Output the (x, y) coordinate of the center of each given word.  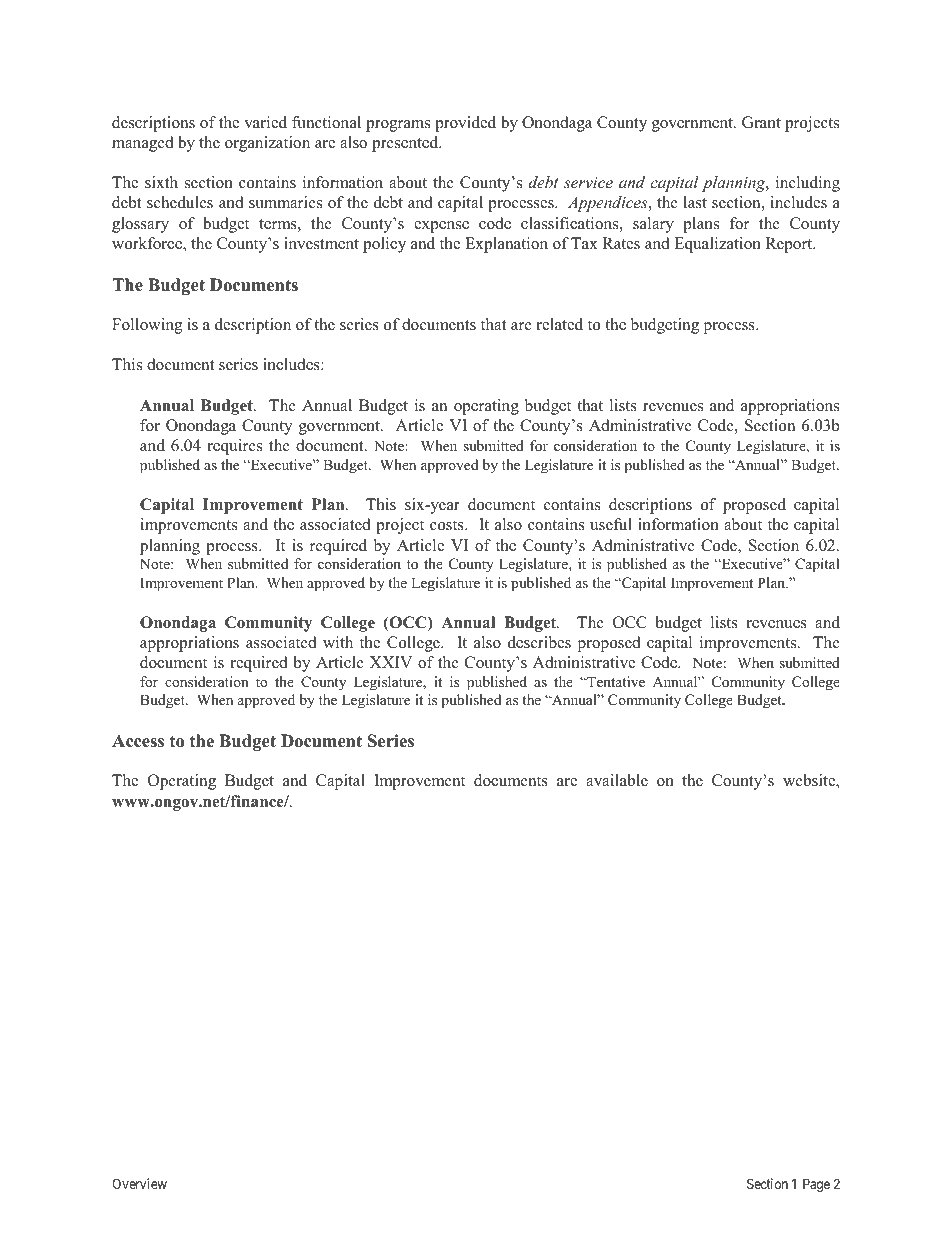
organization (267, 144)
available (617, 780)
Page (816, 1185)
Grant (761, 122)
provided (465, 124)
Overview (139, 1183)
